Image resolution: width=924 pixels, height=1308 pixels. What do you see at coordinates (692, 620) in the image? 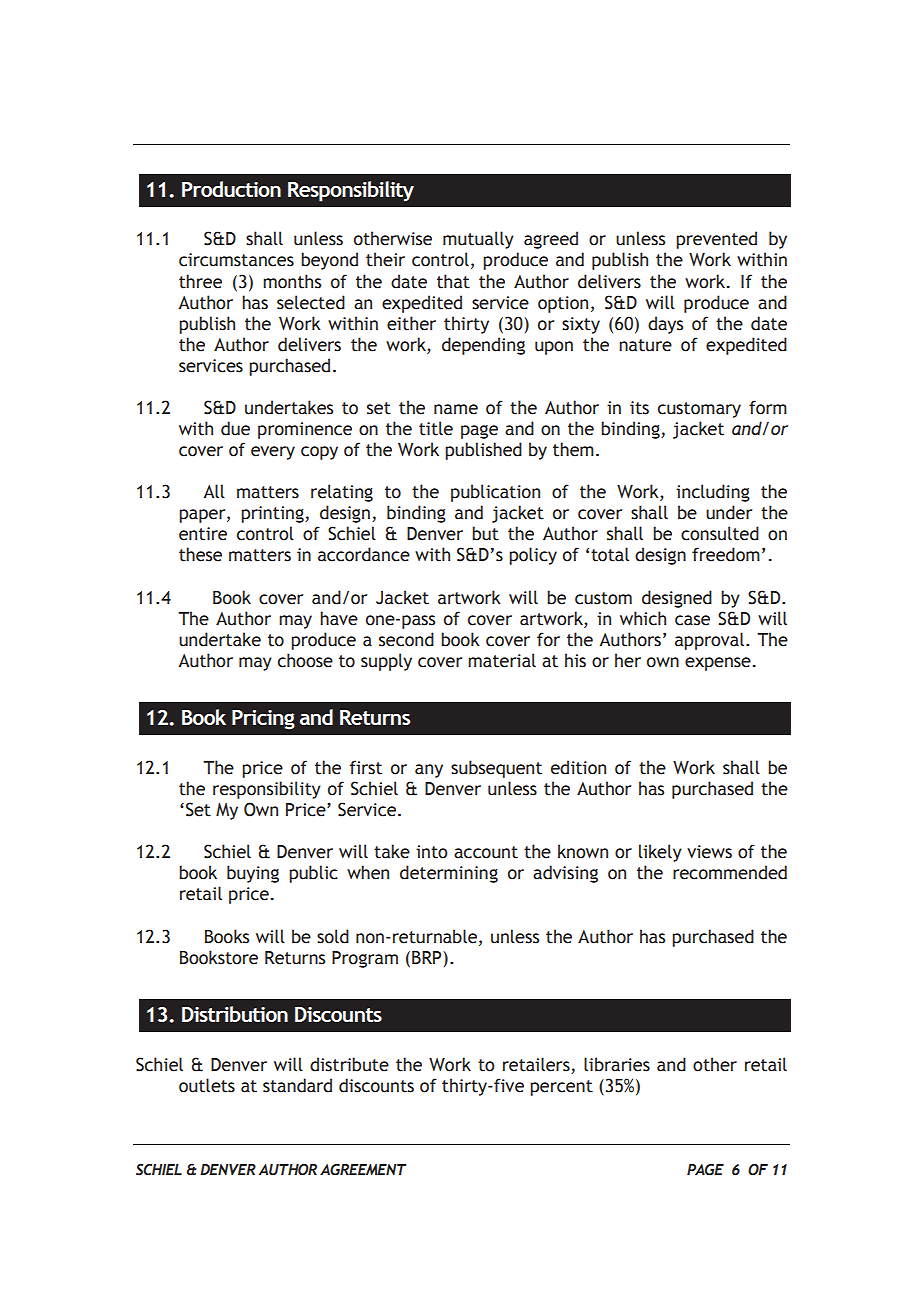
I see `case` at bounding box center [692, 620].
